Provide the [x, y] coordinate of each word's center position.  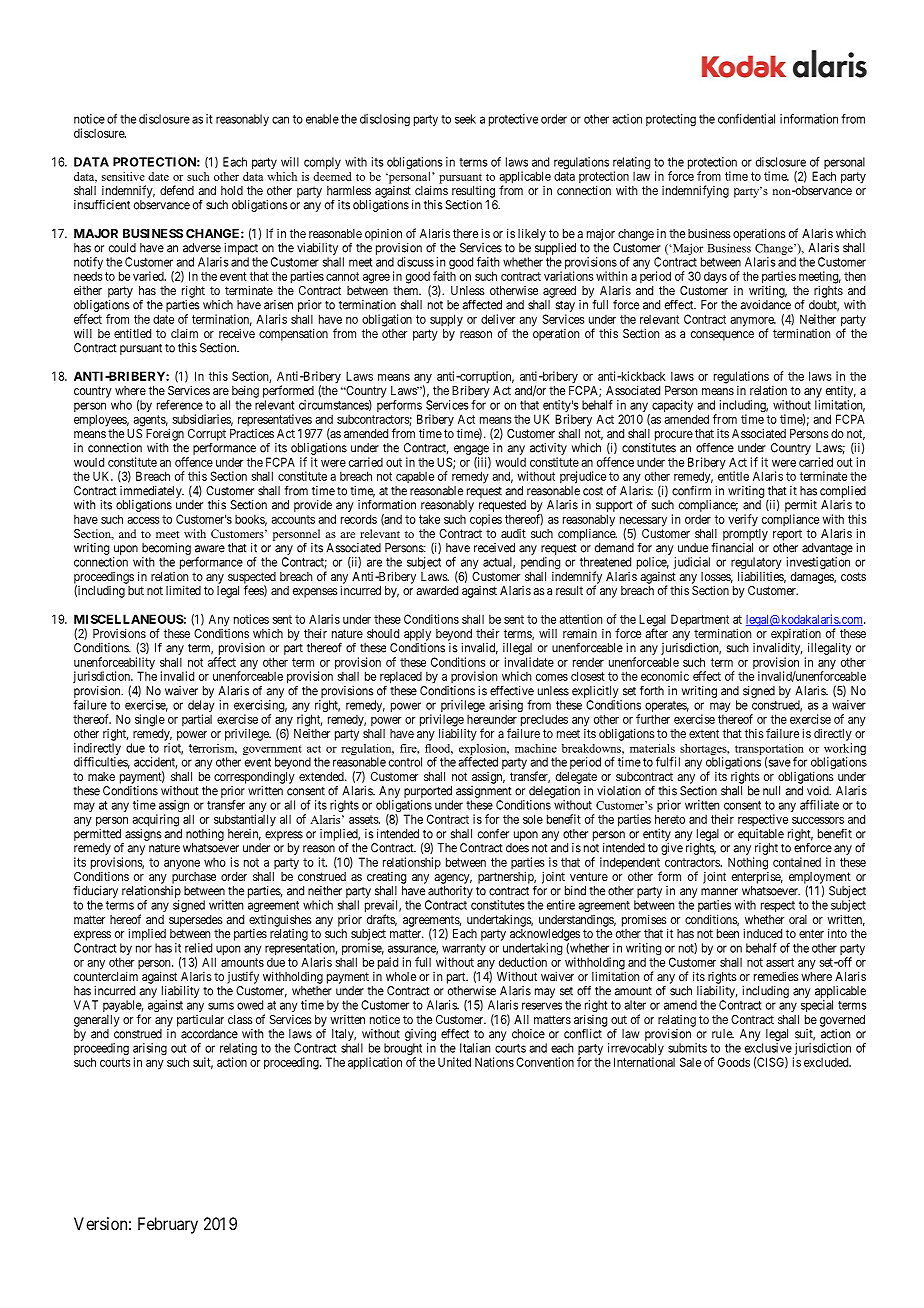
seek [465, 119]
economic [665, 676]
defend [177, 190]
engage [471, 450]
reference [180, 405]
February [168, 1225]
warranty [464, 951]
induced [762, 933]
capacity [672, 406]
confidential [746, 119]
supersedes [196, 921]
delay [201, 707]
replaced [401, 677]
